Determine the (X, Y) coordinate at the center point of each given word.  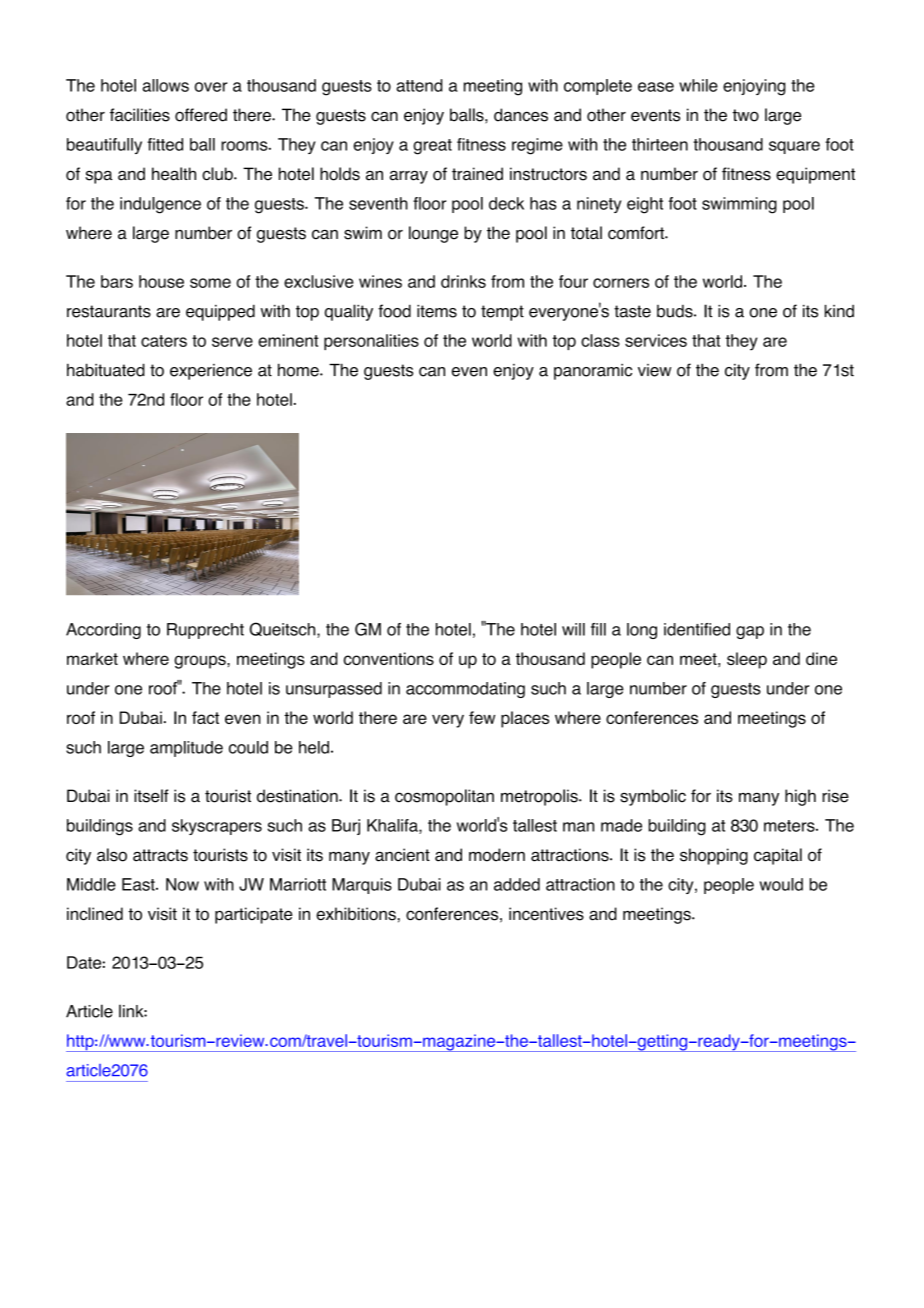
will (573, 629)
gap (750, 632)
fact (205, 717)
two (746, 115)
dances (521, 115)
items (437, 311)
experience (211, 372)
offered (201, 115)
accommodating (465, 690)
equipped (220, 312)
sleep (747, 660)
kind (839, 311)
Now (182, 884)
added (517, 884)
